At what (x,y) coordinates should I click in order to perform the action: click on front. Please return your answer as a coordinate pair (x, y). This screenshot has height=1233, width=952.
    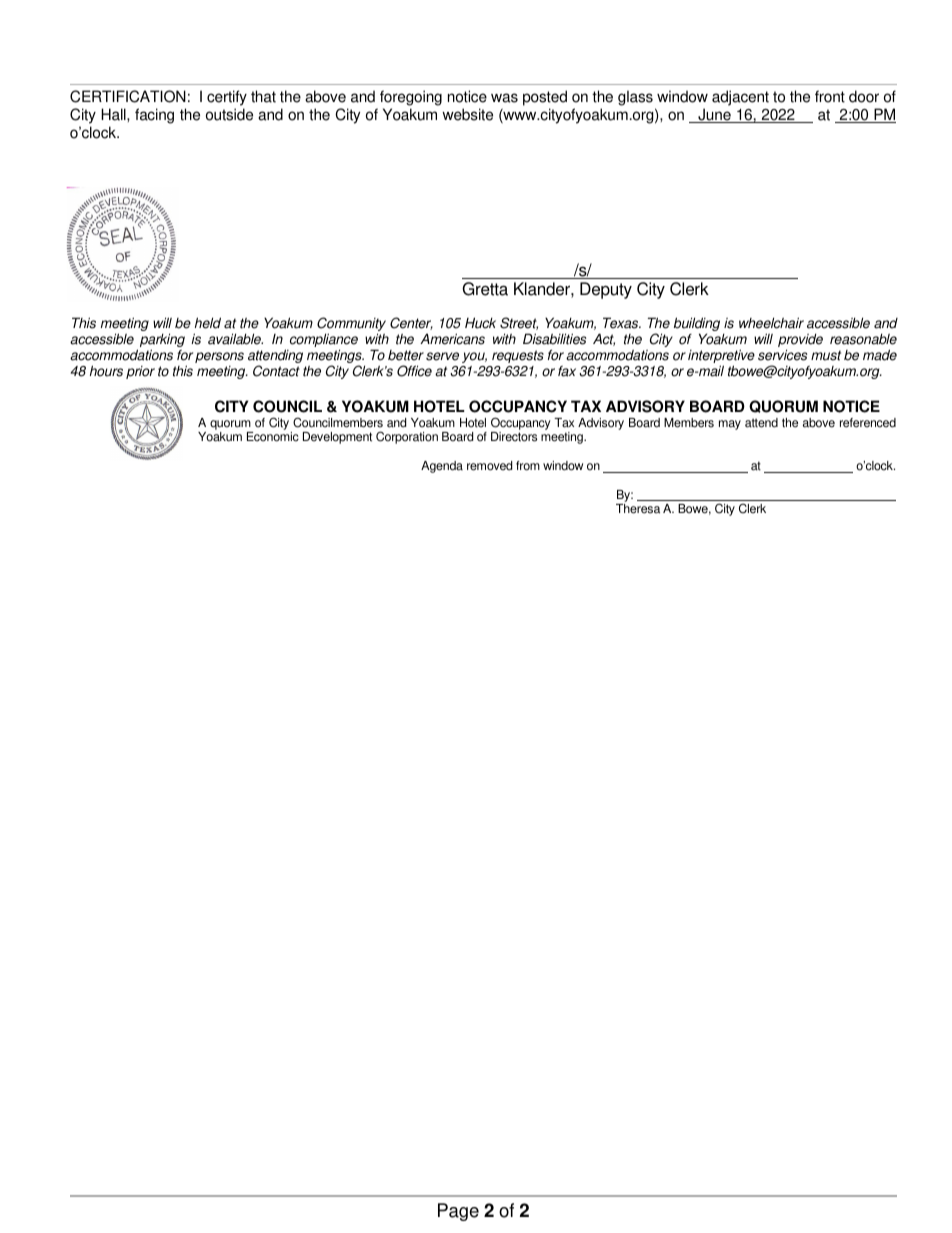
    Looking at the image, I should click on (830, 96).
